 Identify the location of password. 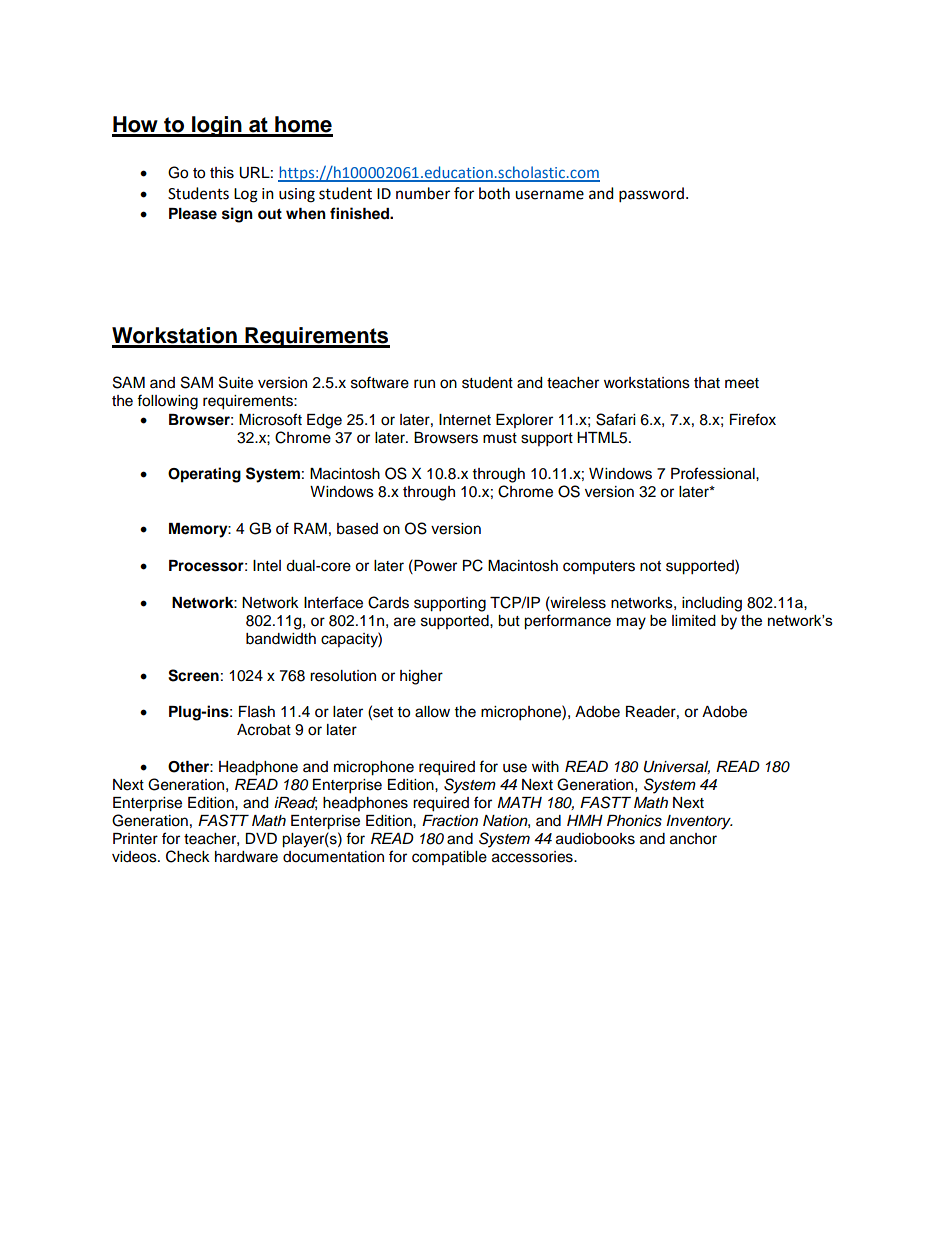
(651, 195).
